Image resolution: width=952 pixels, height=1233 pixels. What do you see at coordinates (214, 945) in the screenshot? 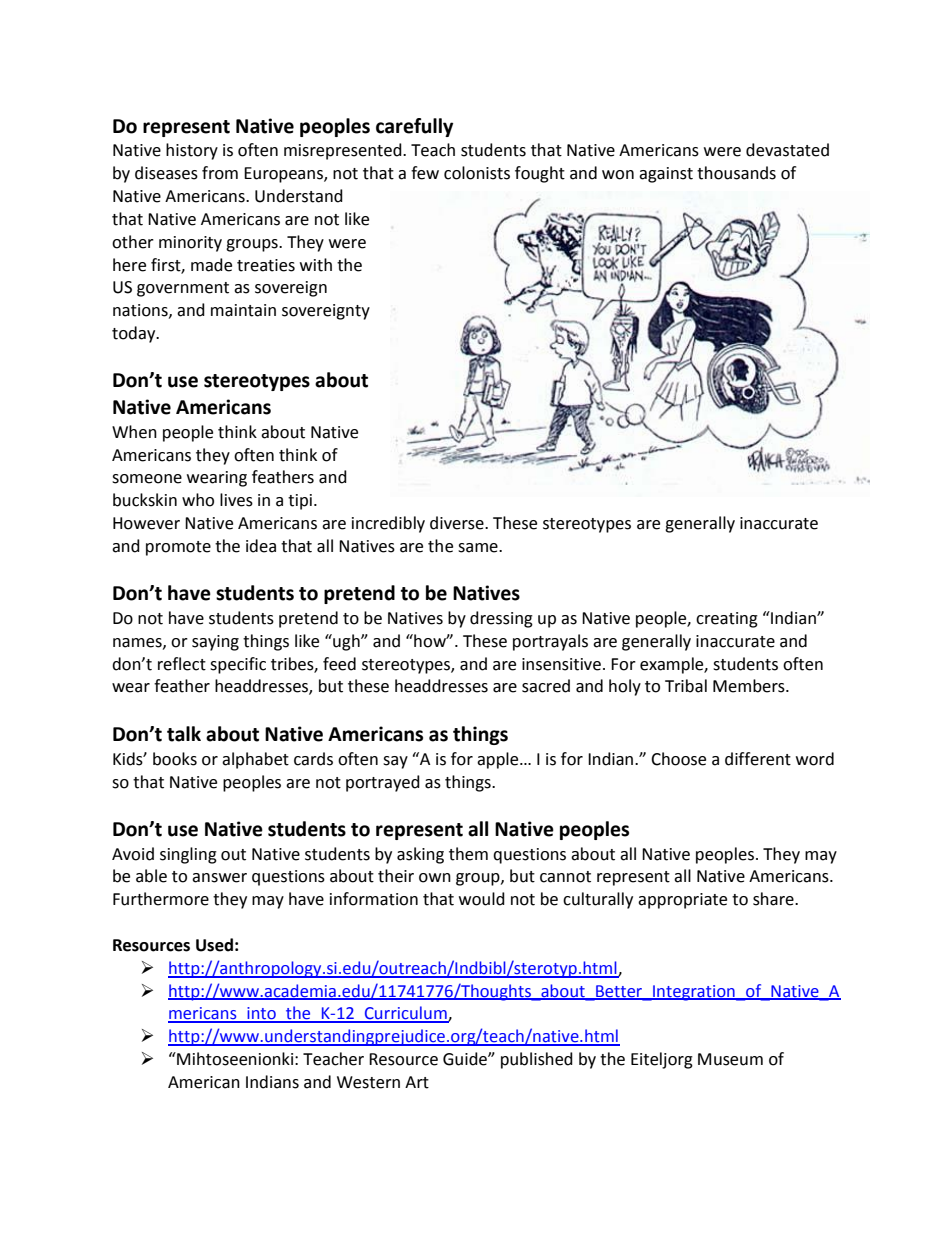
I see `Used` at bounding box center [214, 945].
